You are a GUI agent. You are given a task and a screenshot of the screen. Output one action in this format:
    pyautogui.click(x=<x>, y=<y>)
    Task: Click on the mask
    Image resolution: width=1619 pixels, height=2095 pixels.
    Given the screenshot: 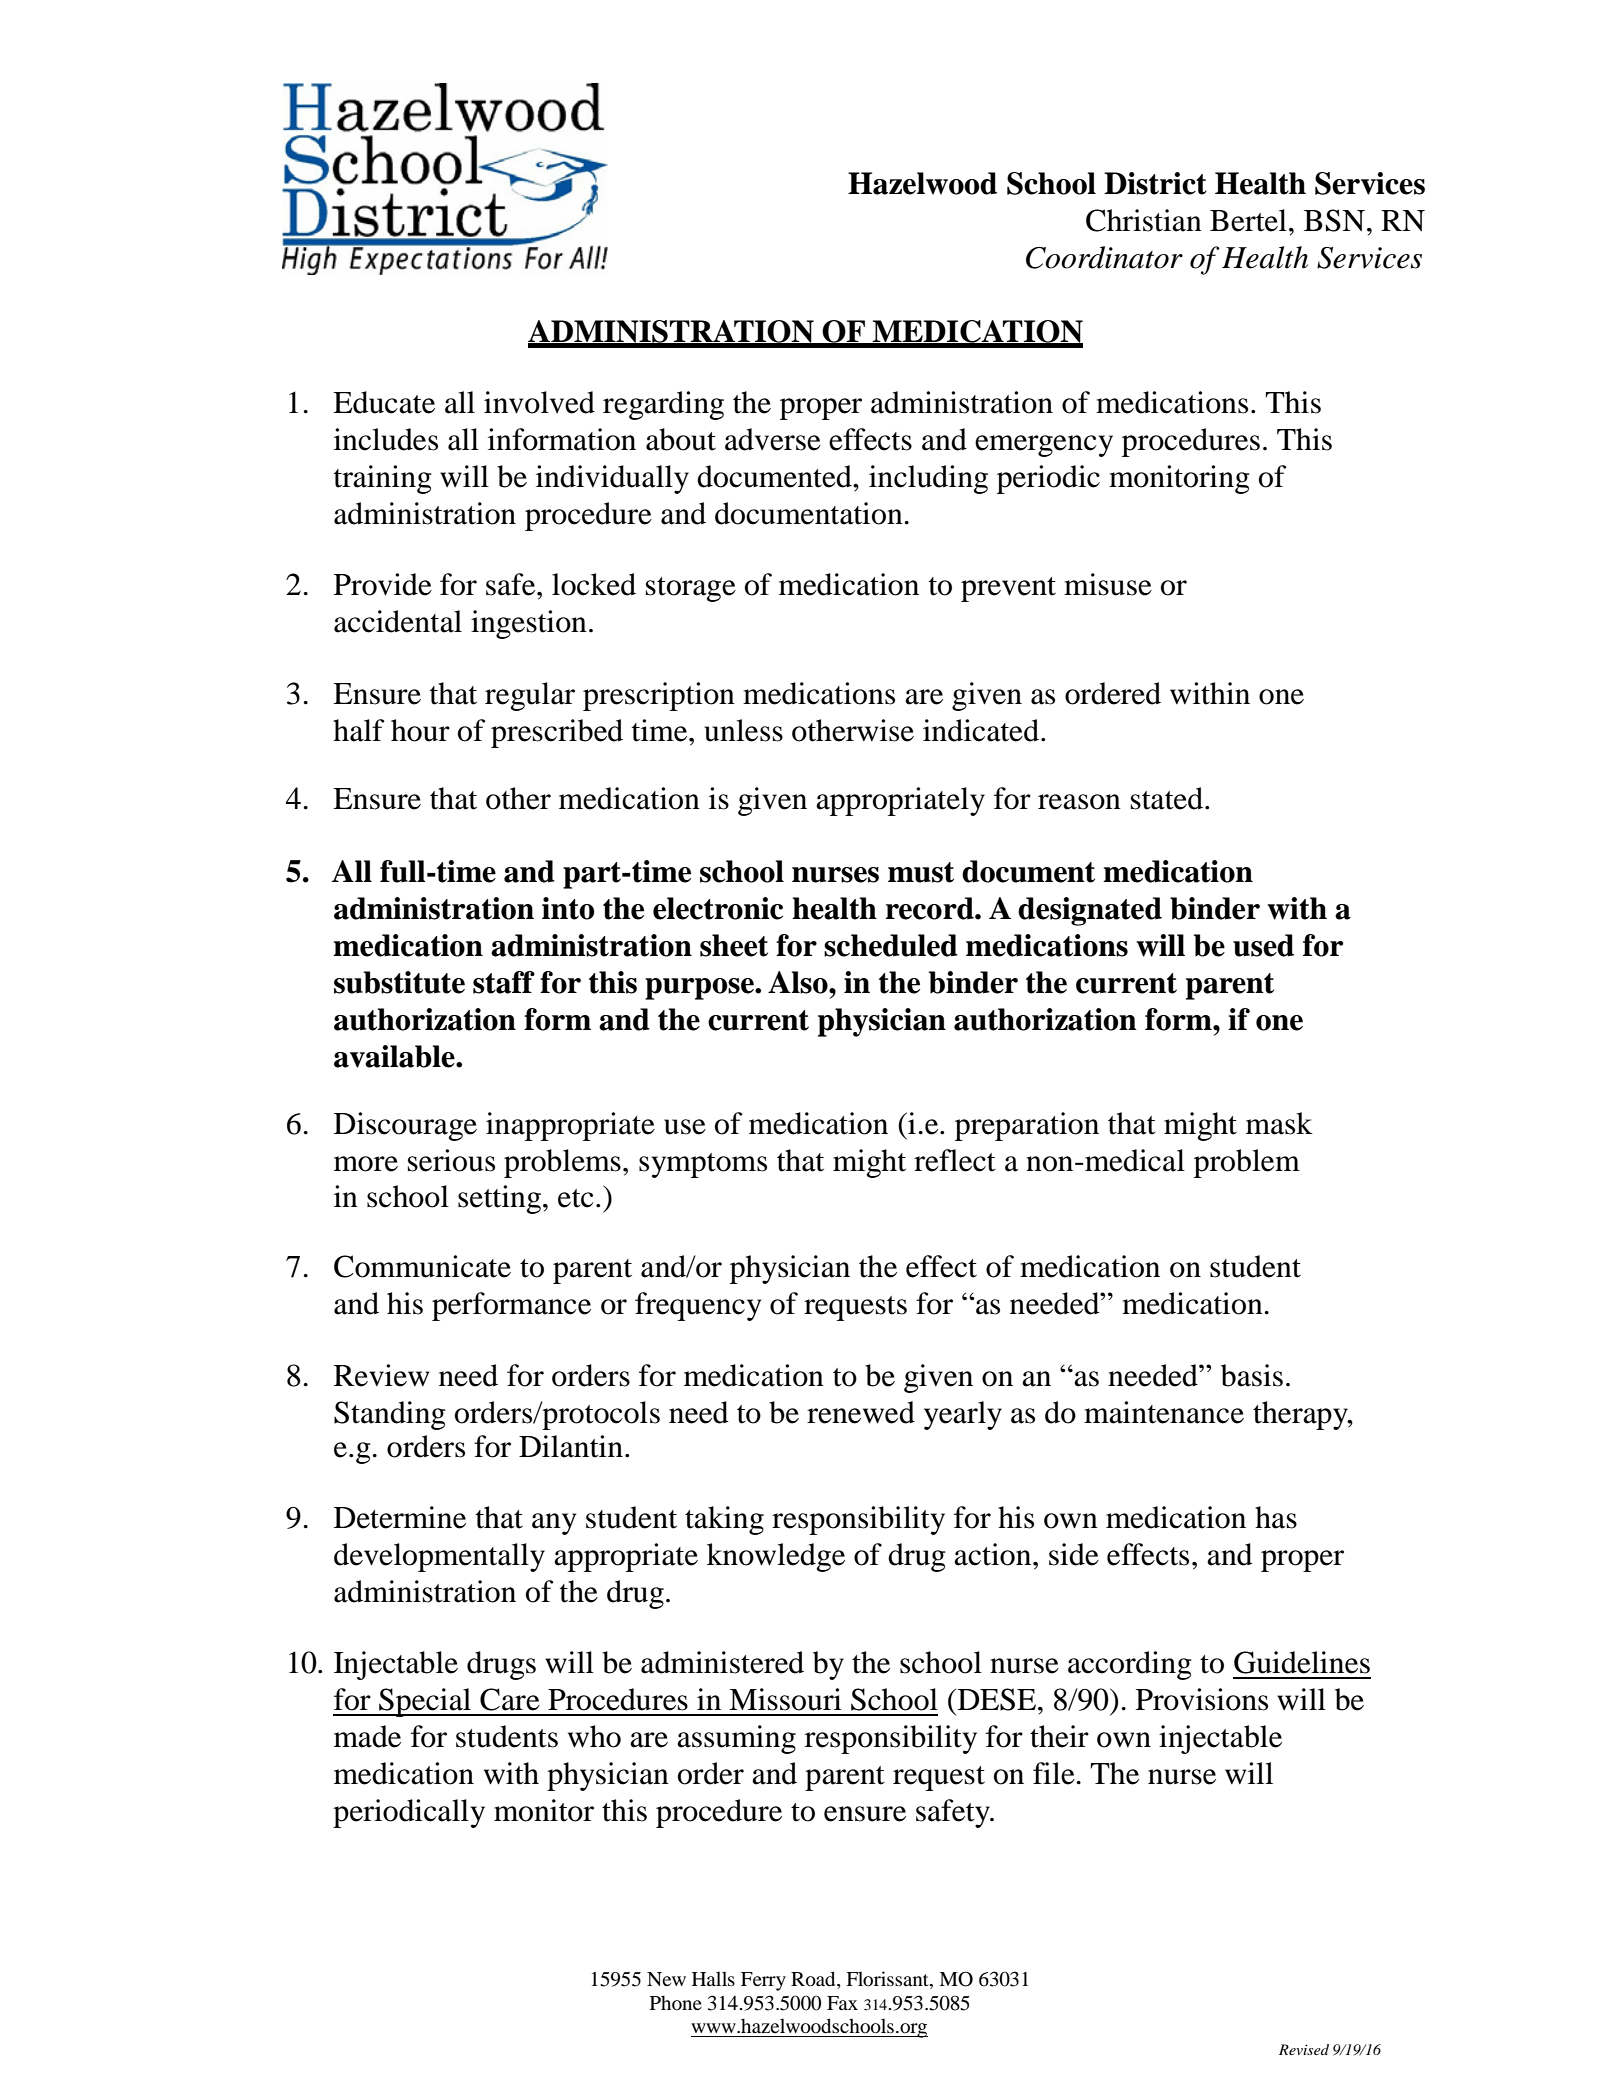 What is the action you would take?
    pyautogui.click(x=1279, y=1123)
